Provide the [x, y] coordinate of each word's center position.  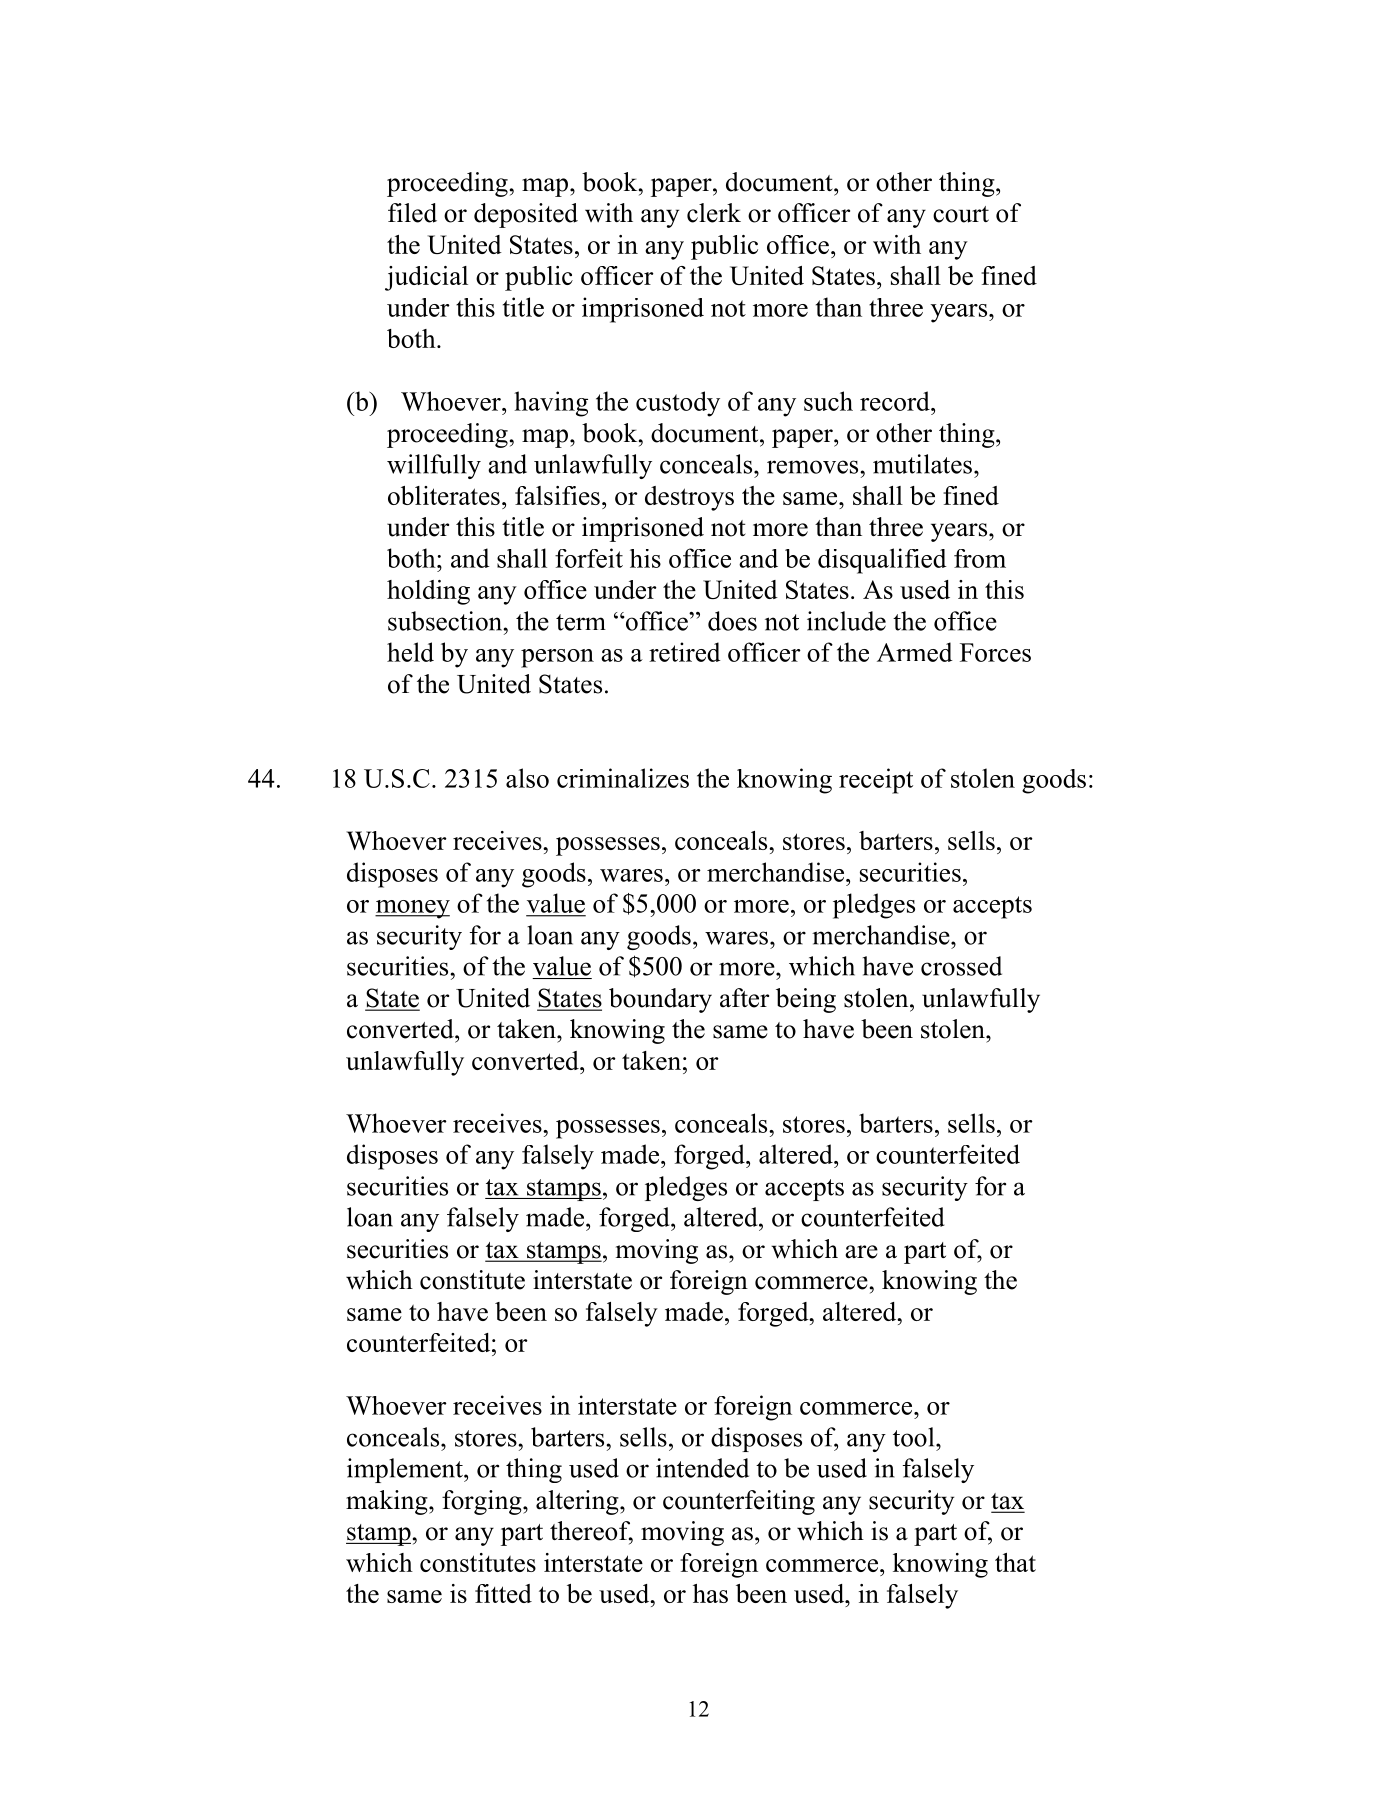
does [732, 621]
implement [406, 1470]
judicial [426, 278]
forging [483, 1502]
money [412, 909]
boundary [660, 1000]
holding [428, 592]
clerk [714, 213]
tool [915, 1437]
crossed [961, 966]
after [744, 998]
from [980, 558]
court [961, 214]
